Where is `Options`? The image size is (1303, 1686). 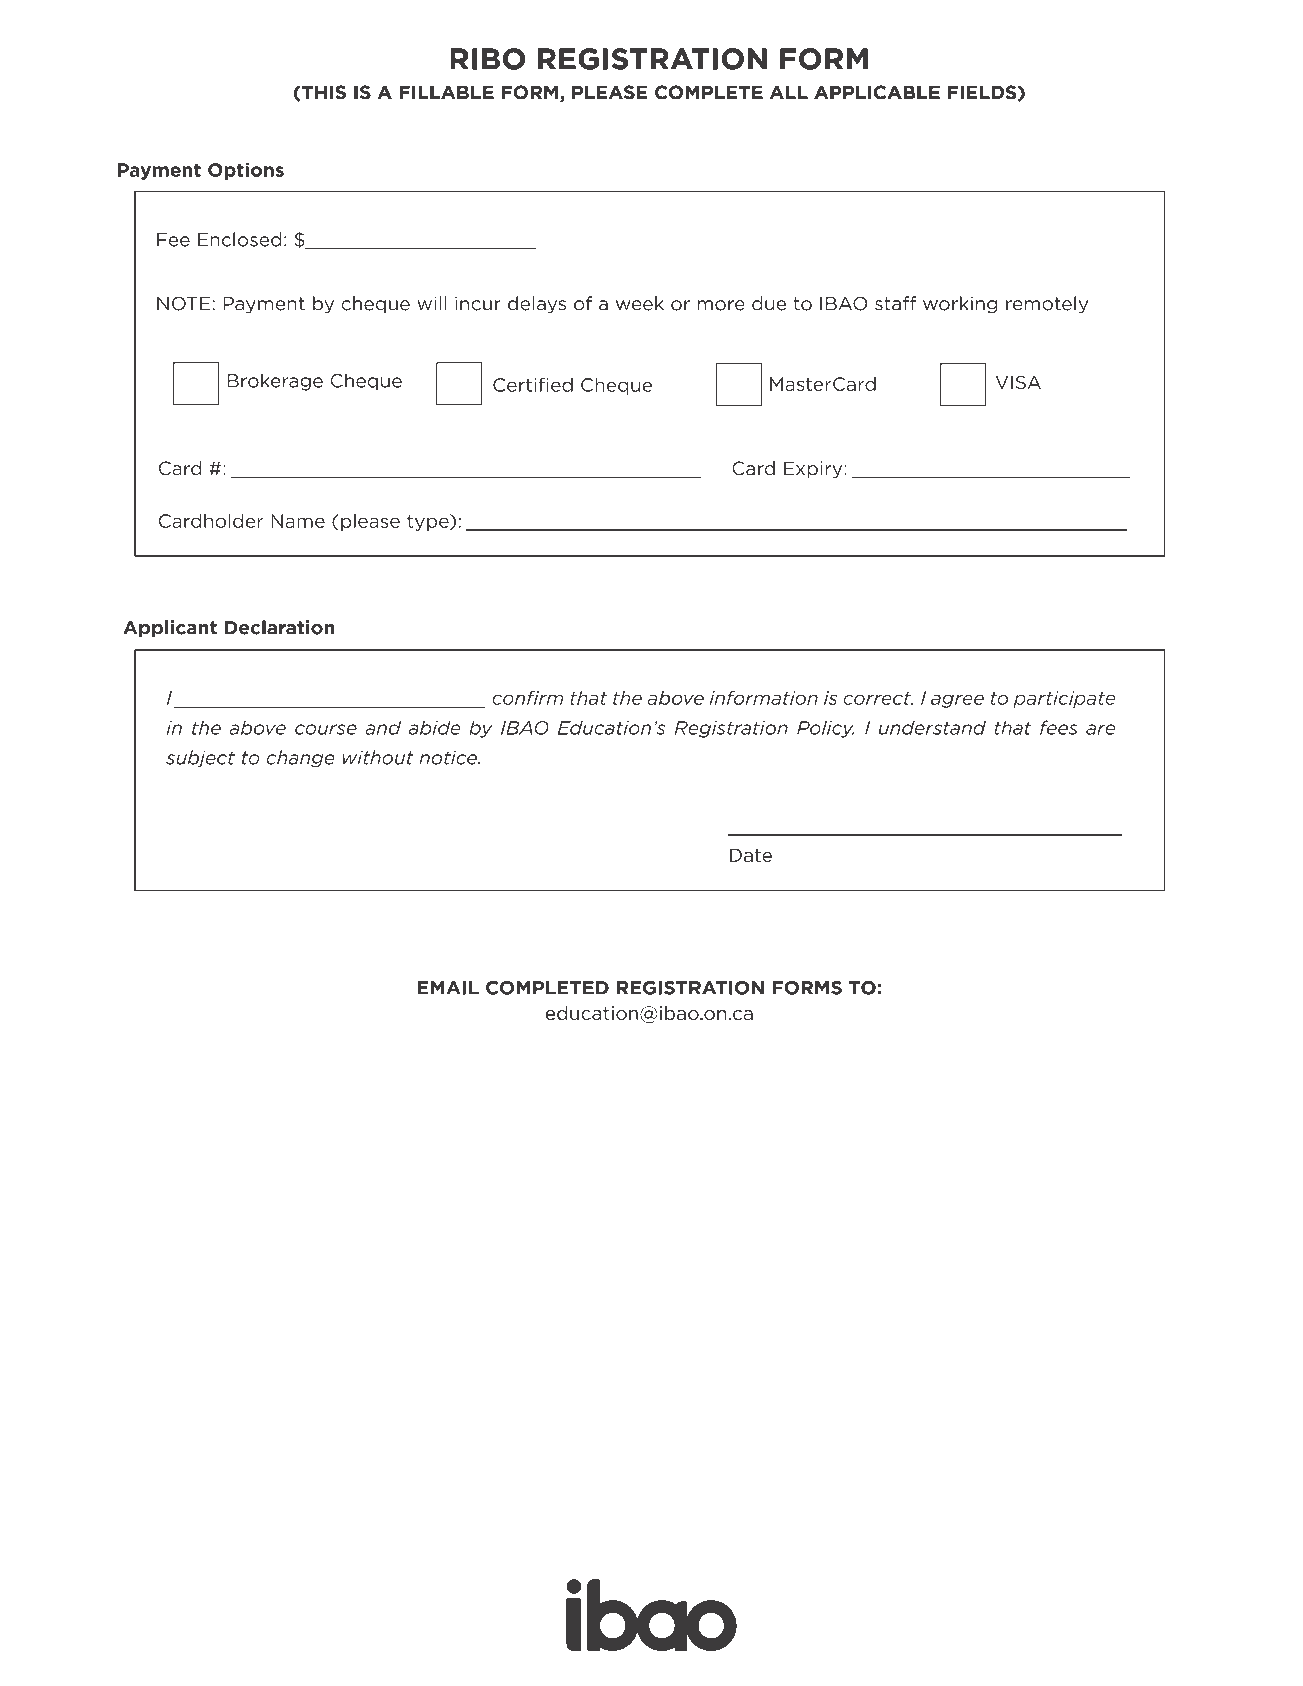
Options is located at coordinates (246, 171).
